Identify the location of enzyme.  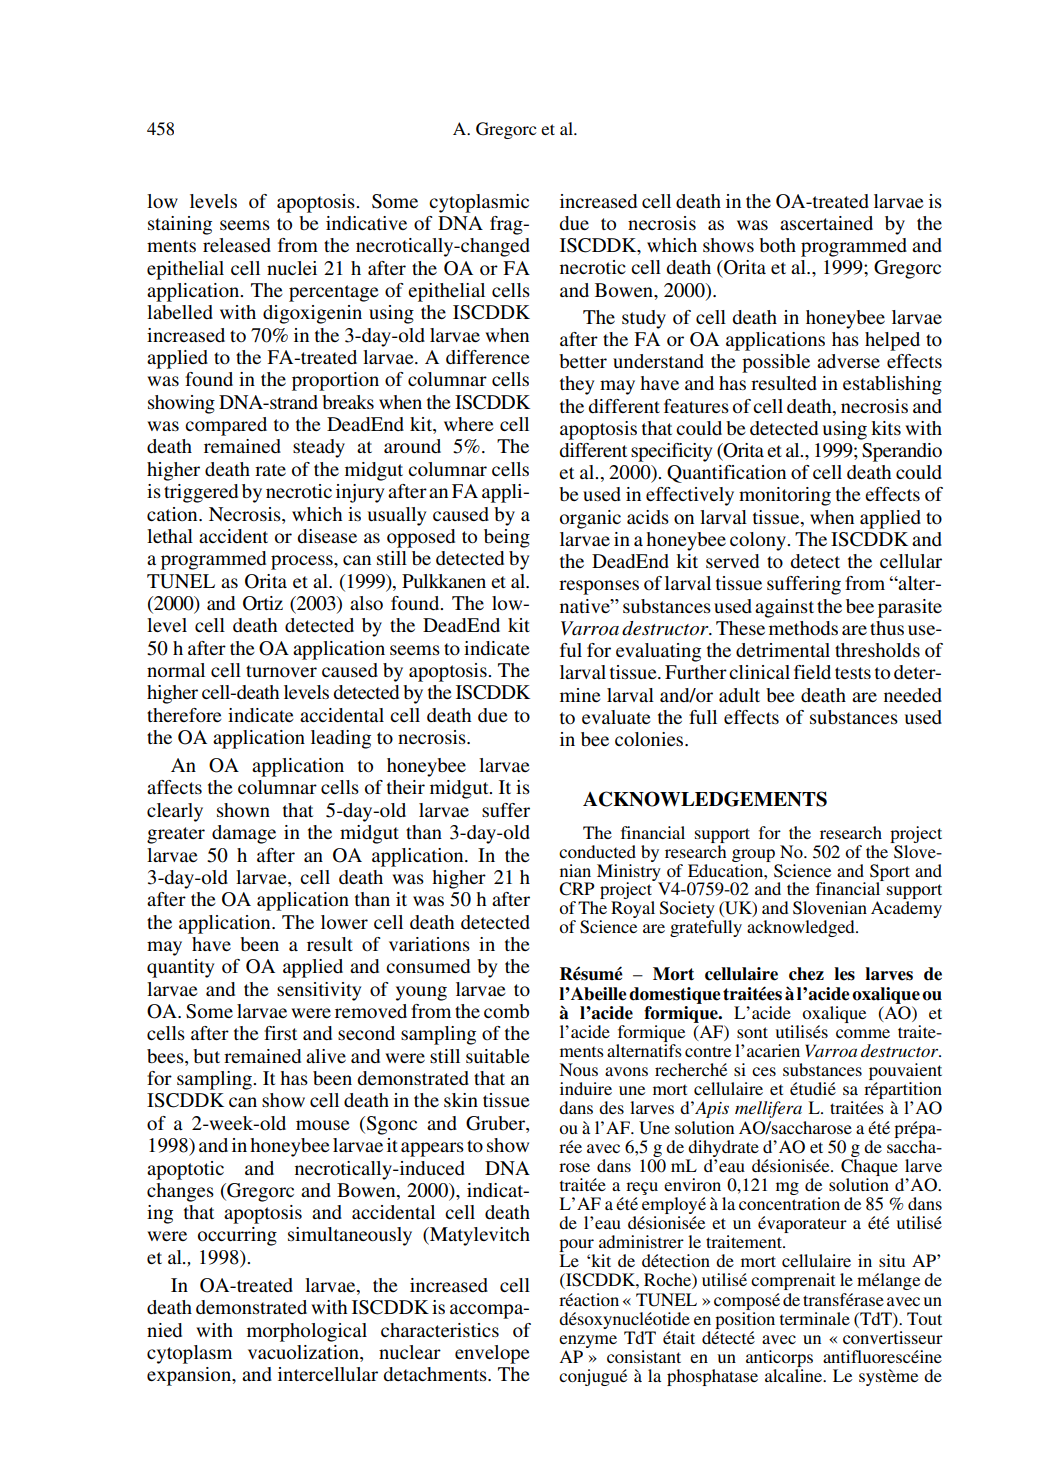
(588, 1341).
